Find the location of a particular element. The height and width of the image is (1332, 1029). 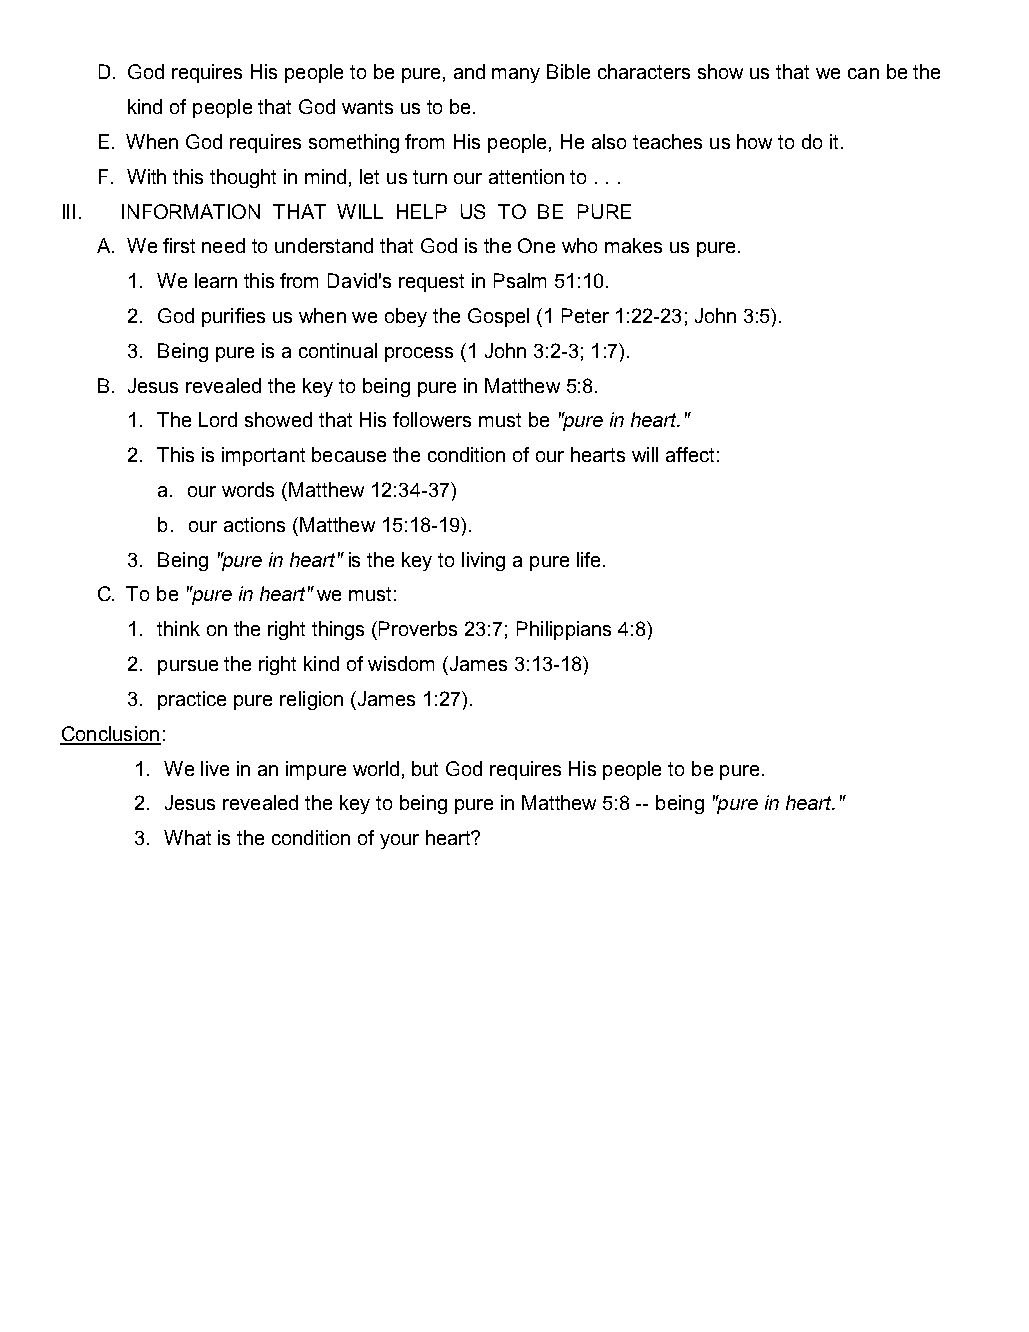

Lord is located at coordinates (218, 419).
